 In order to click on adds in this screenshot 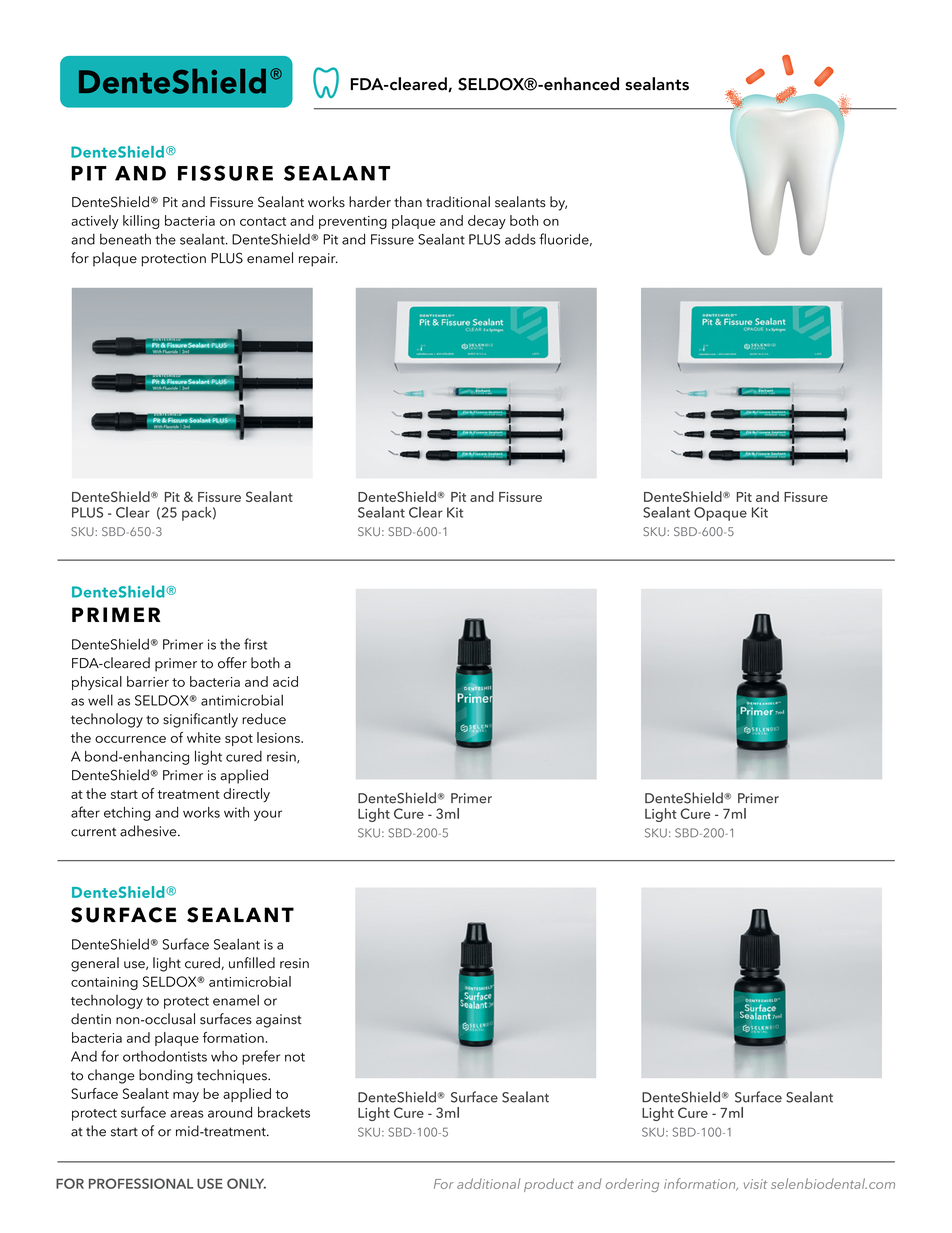, I will do `click(520, 239)`.
